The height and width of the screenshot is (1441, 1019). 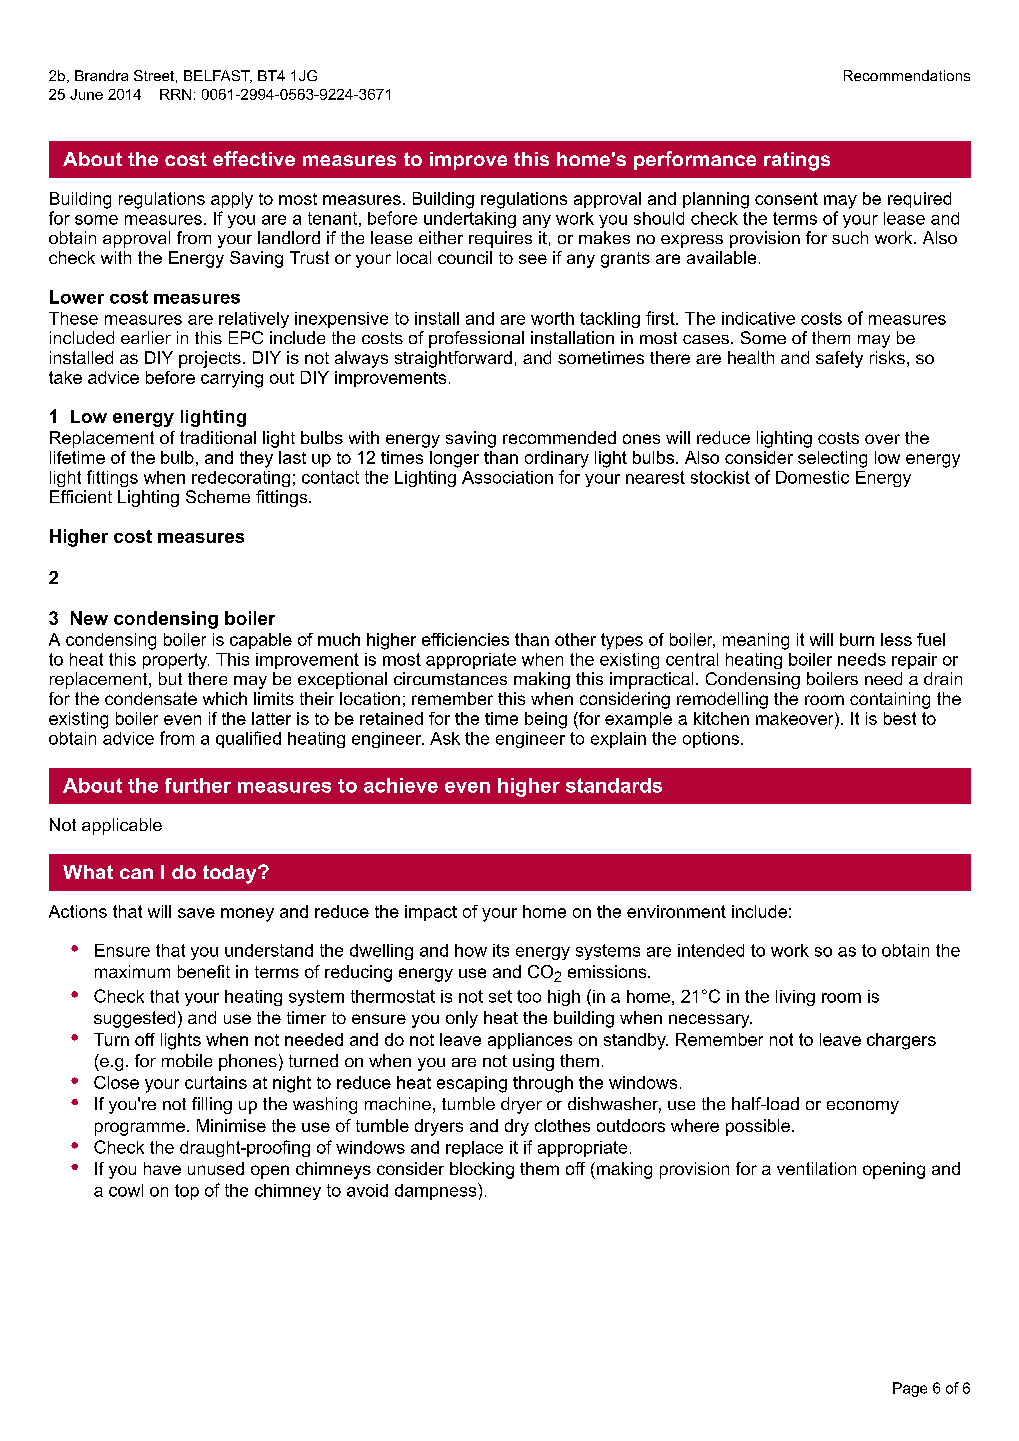 I want to click on undertaking, so click(x=470, y=220).
